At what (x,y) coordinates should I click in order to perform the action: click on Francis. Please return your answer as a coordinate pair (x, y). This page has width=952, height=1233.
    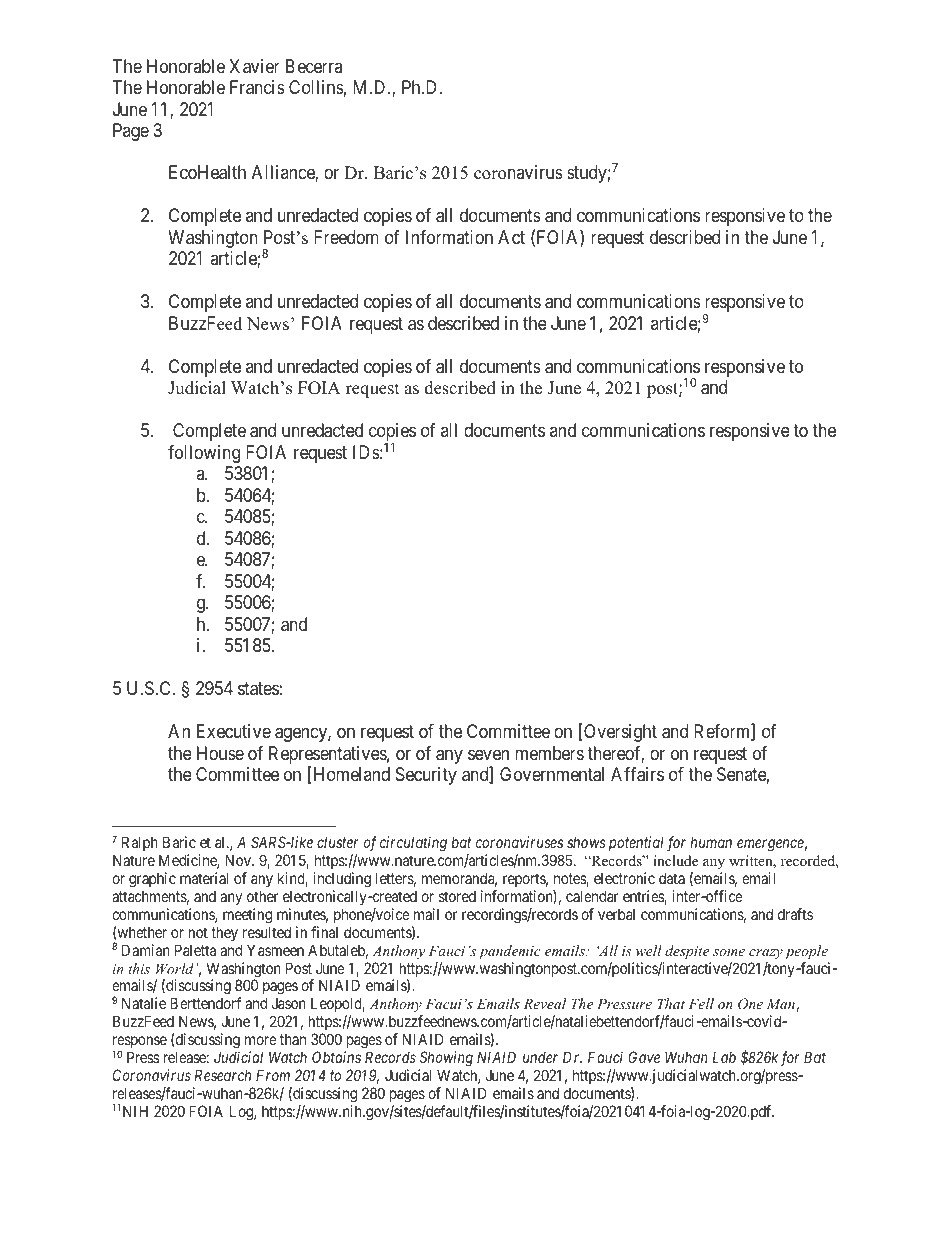
    Looking at the image, I should click on (257, 87).
